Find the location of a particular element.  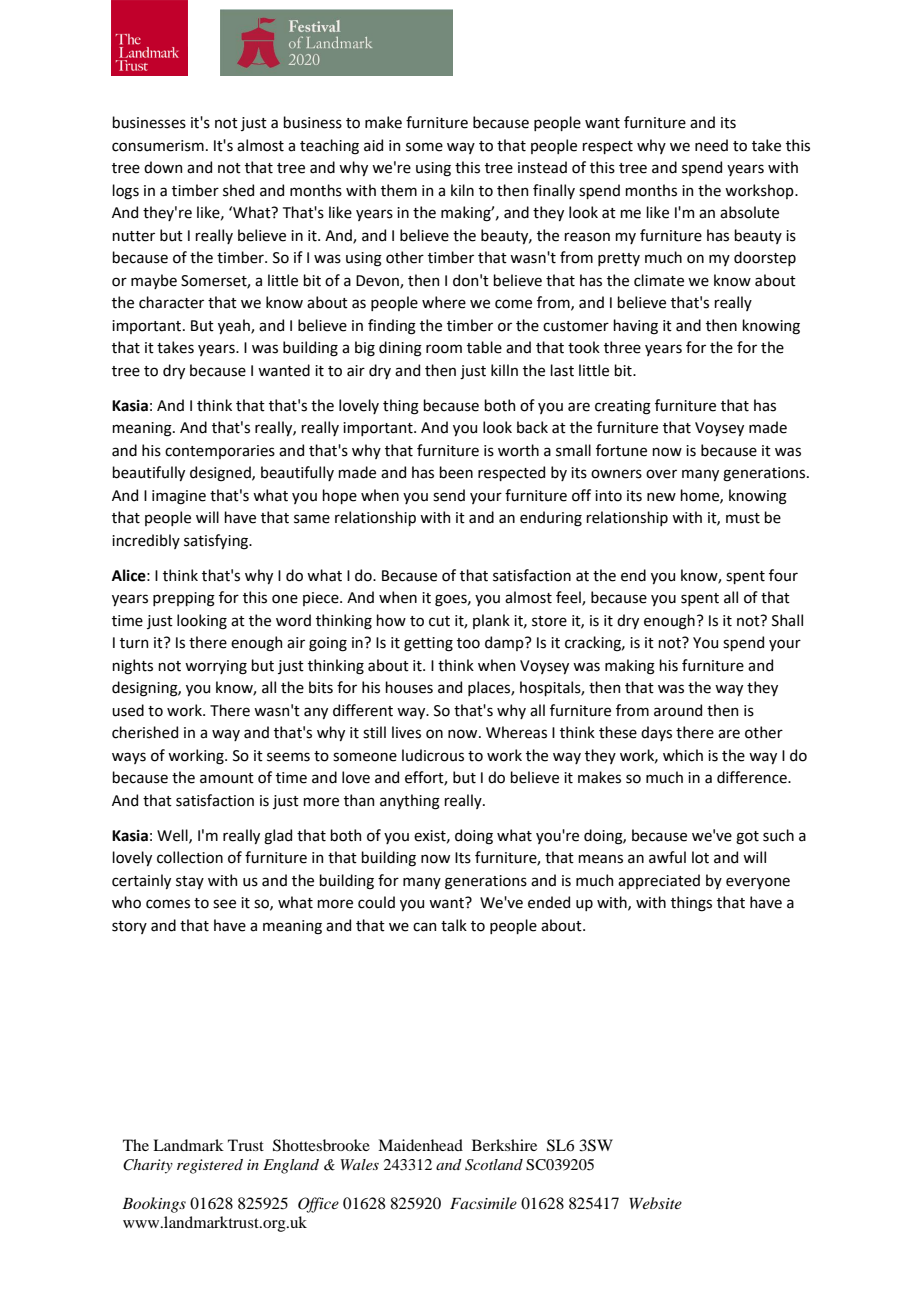

down is located at coordinates (163, 167).
